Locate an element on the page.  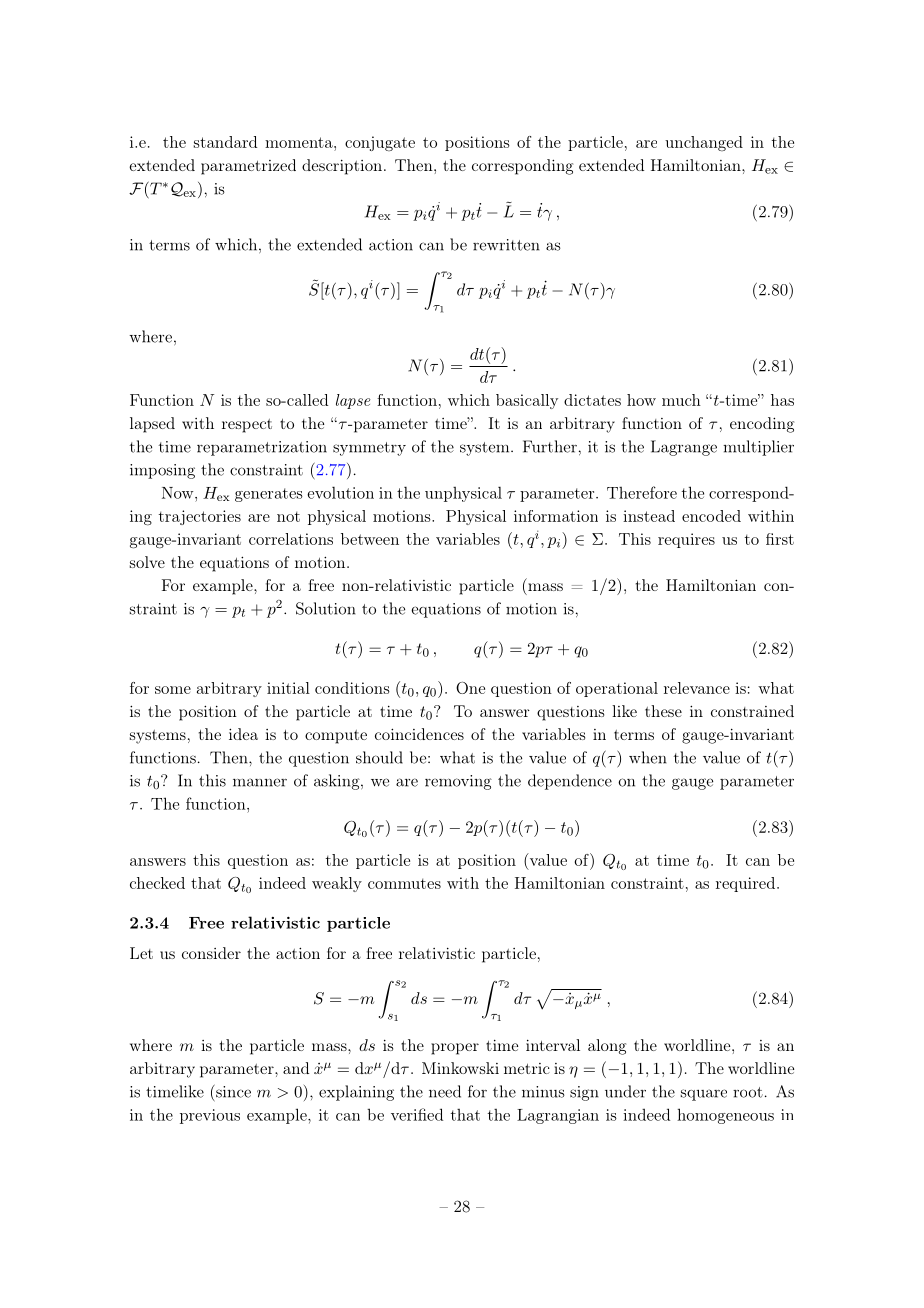
unchanged is located at coordinates (704, 143).
